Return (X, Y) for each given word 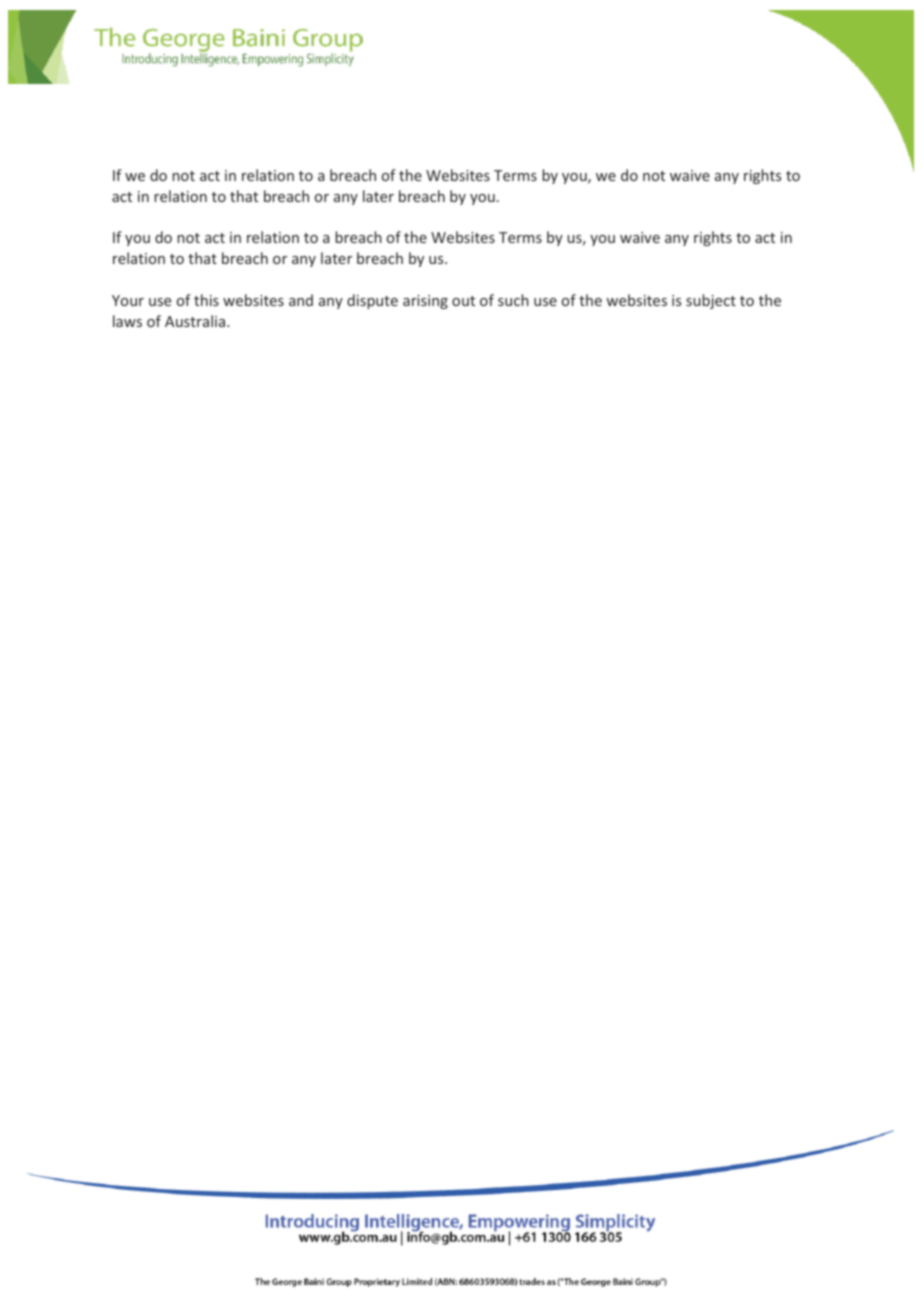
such (513, 300)
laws (127, 321)
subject (711, 301)
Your (128, 300)
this (206, 300)
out (463, 301)
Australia (196, 321)
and (301, 300)
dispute (372, 301)
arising (425, 302)
